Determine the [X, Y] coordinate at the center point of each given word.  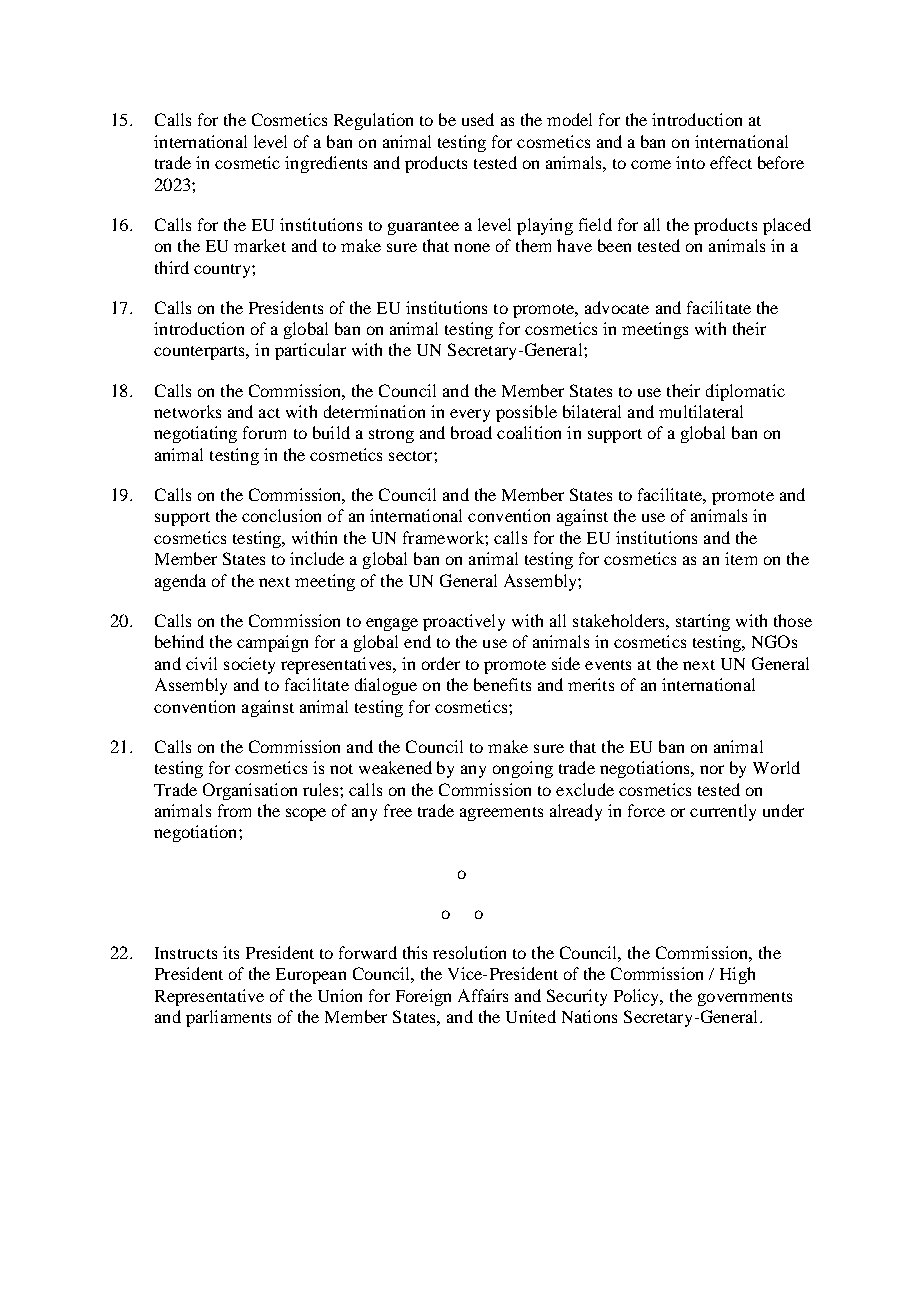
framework [444, 537]
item [741, 558]
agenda [180, 582]
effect [731, 162]
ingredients [326, 164]
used [478, 119]
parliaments [228, 1018]
